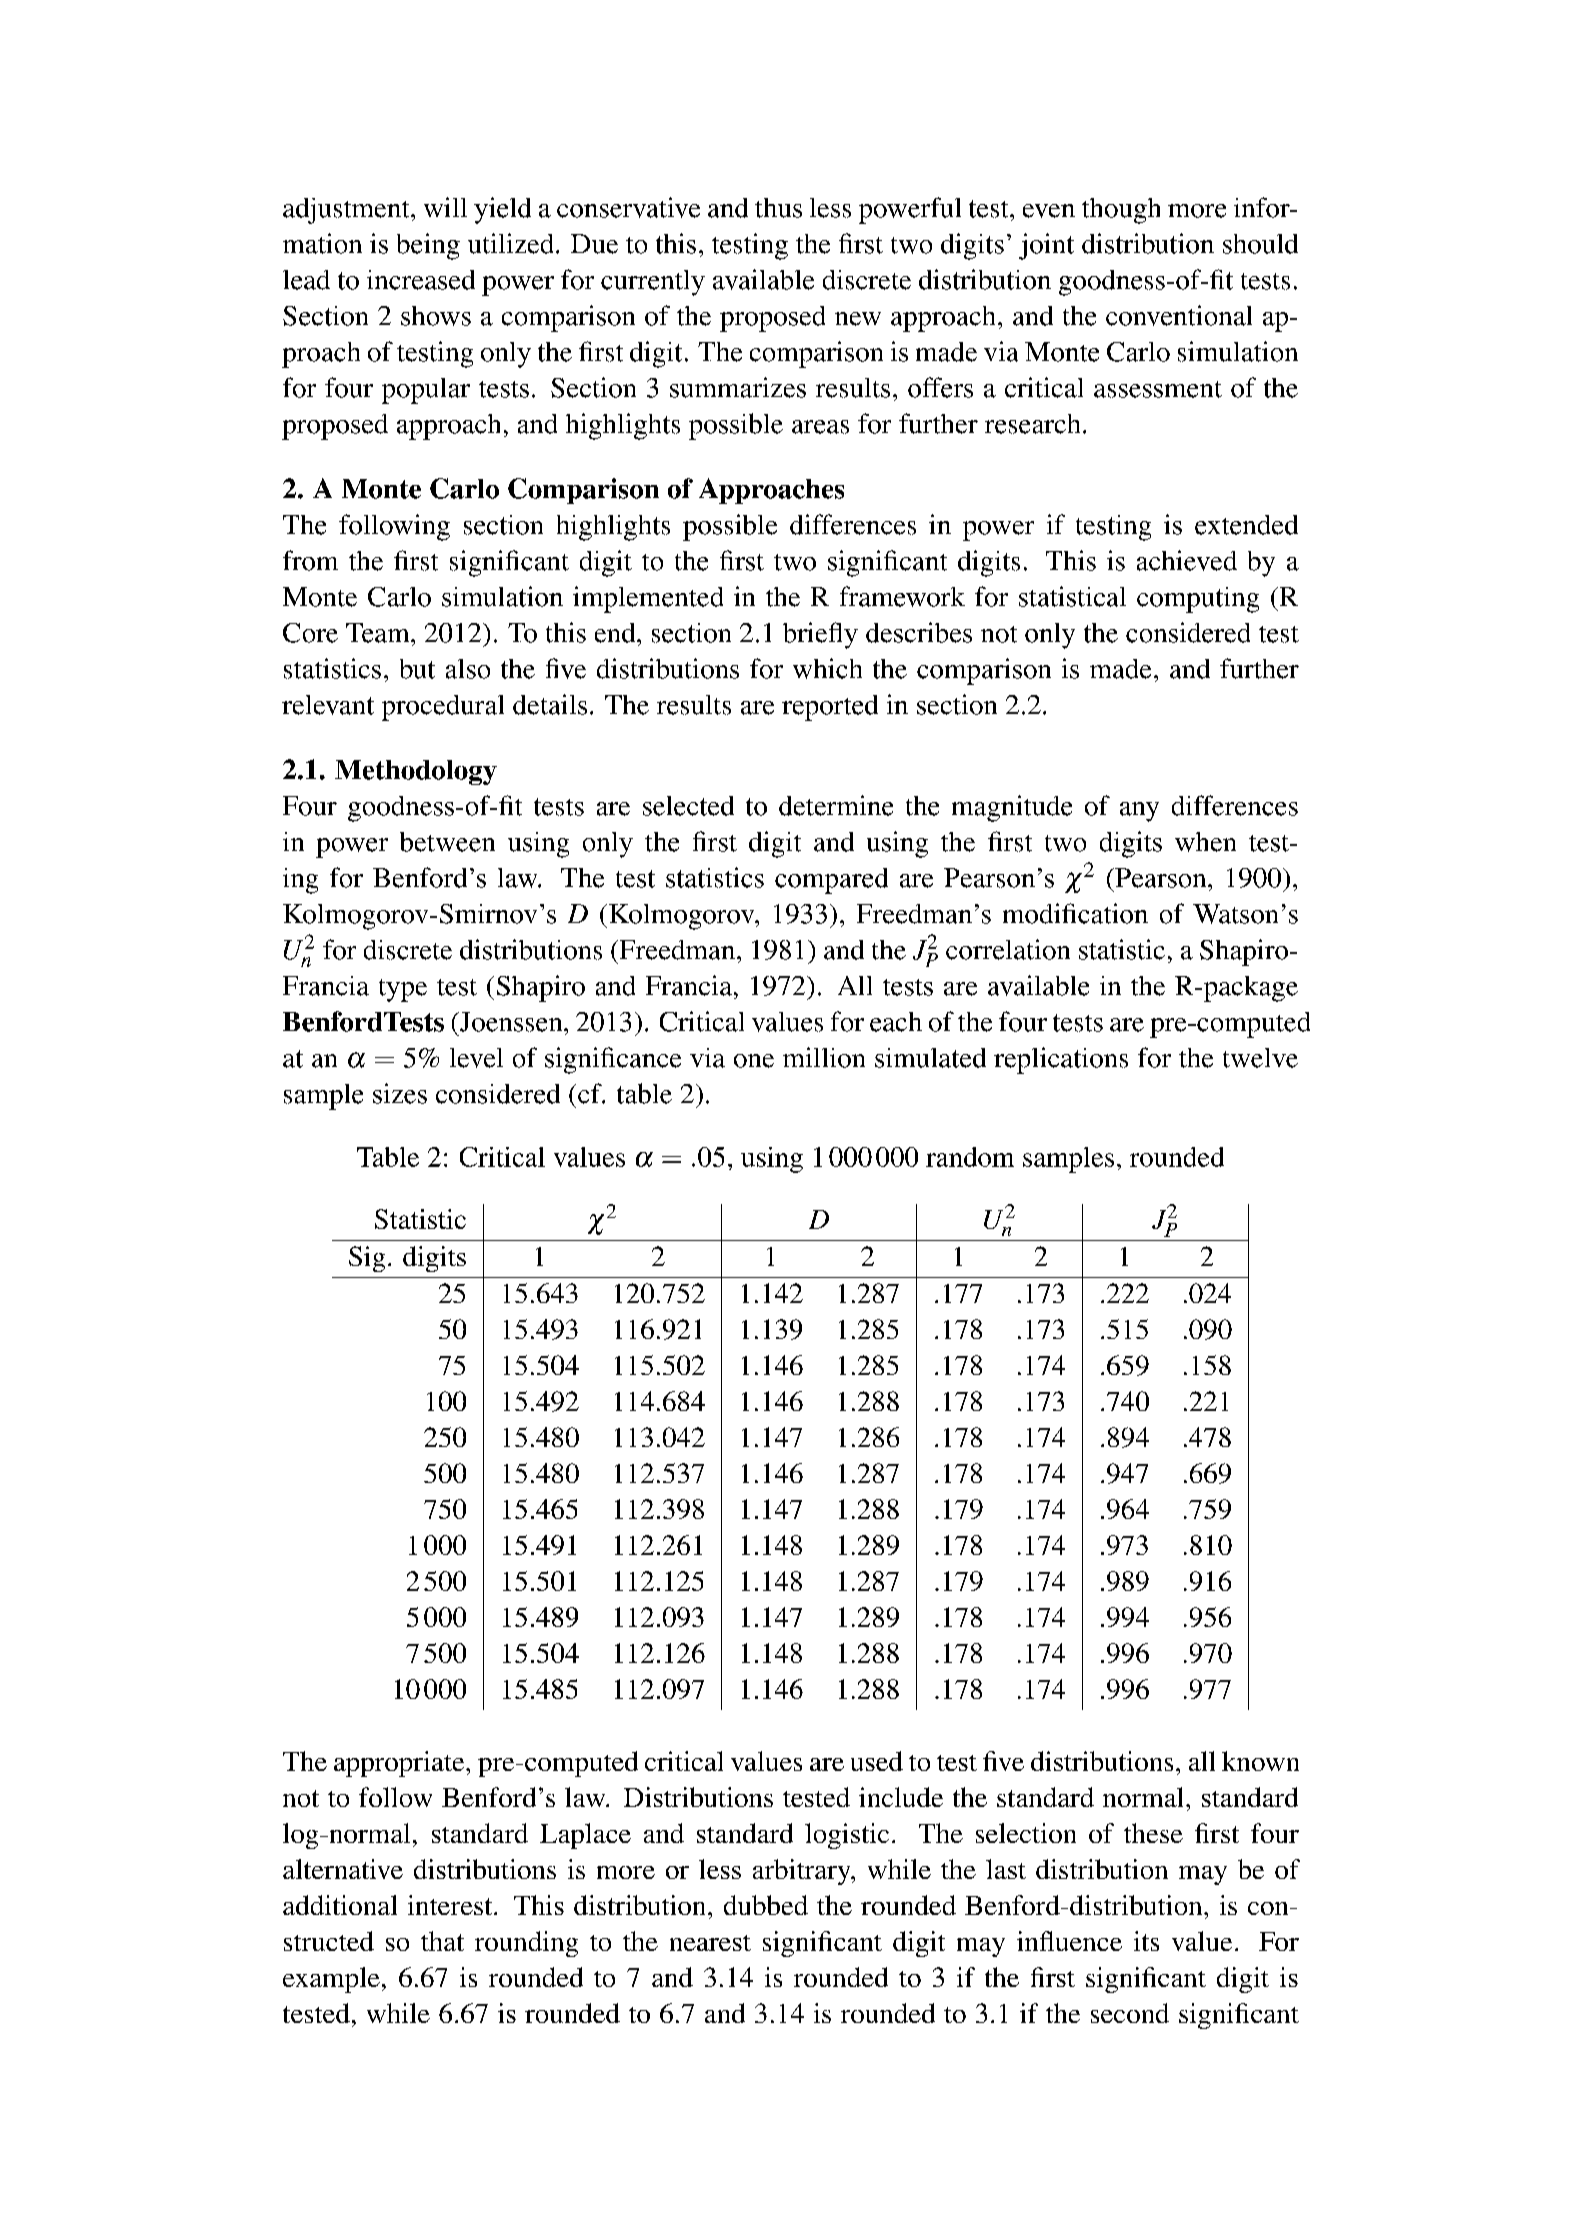  What do you see at coordinates (1061, 1060) in the document?
I see `replications` at bounding box center [1061, 1060].
